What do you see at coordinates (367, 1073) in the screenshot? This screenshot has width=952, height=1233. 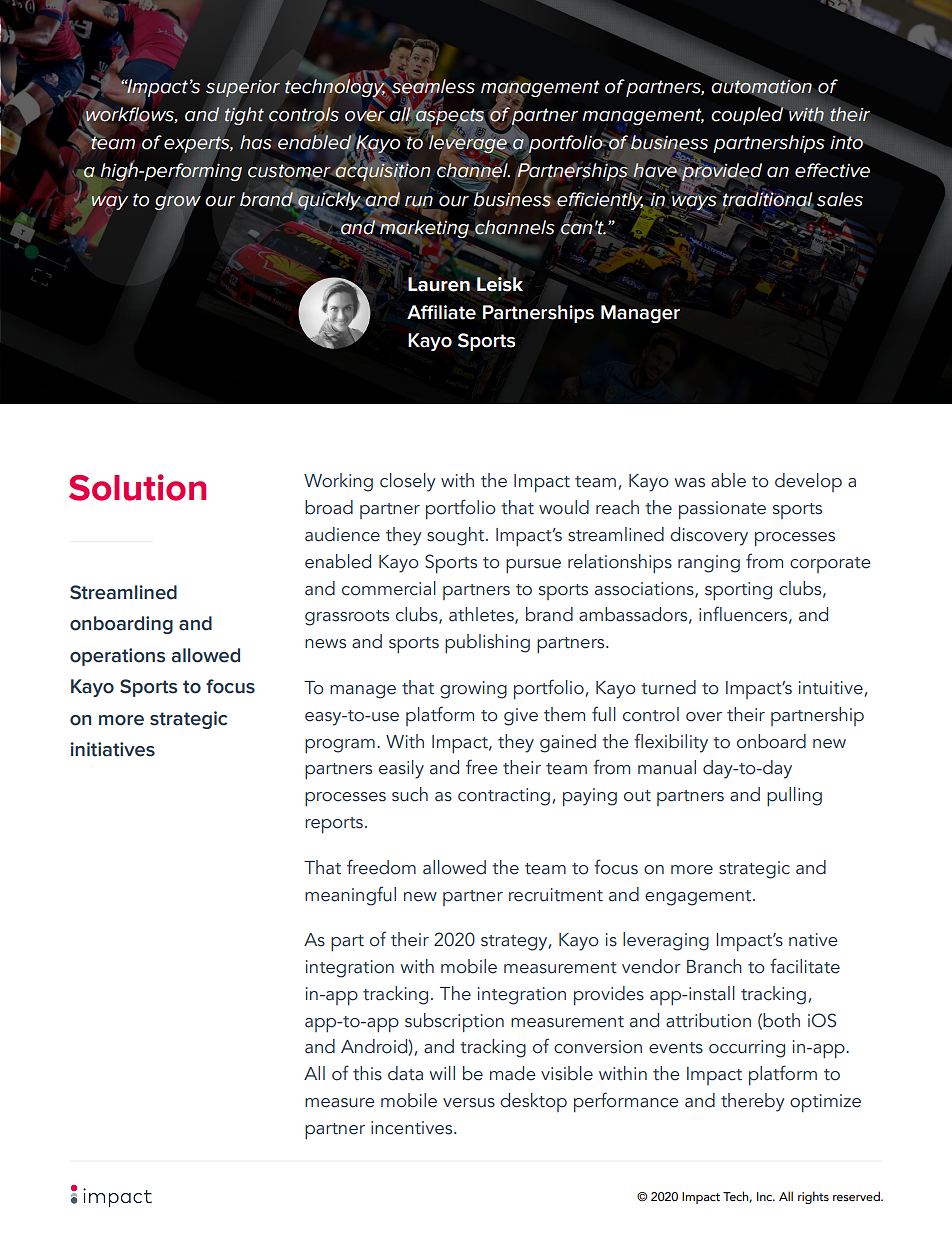 I see `this` at bounding box center [367, 1073].
